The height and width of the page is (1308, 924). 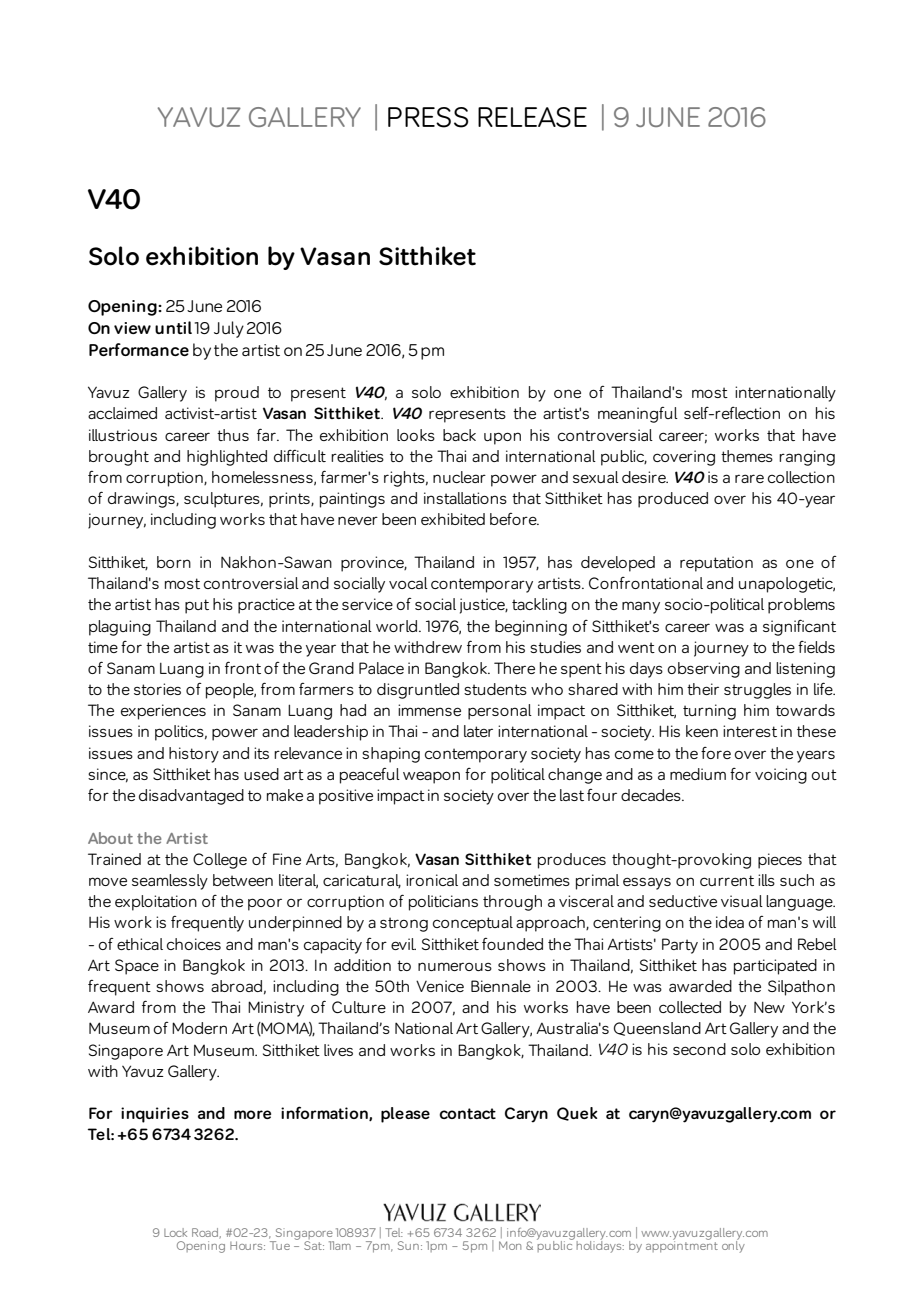 What do you see at coordinates (157, 689) in the page?
I see `stories` at bounding box center [157, 689].
